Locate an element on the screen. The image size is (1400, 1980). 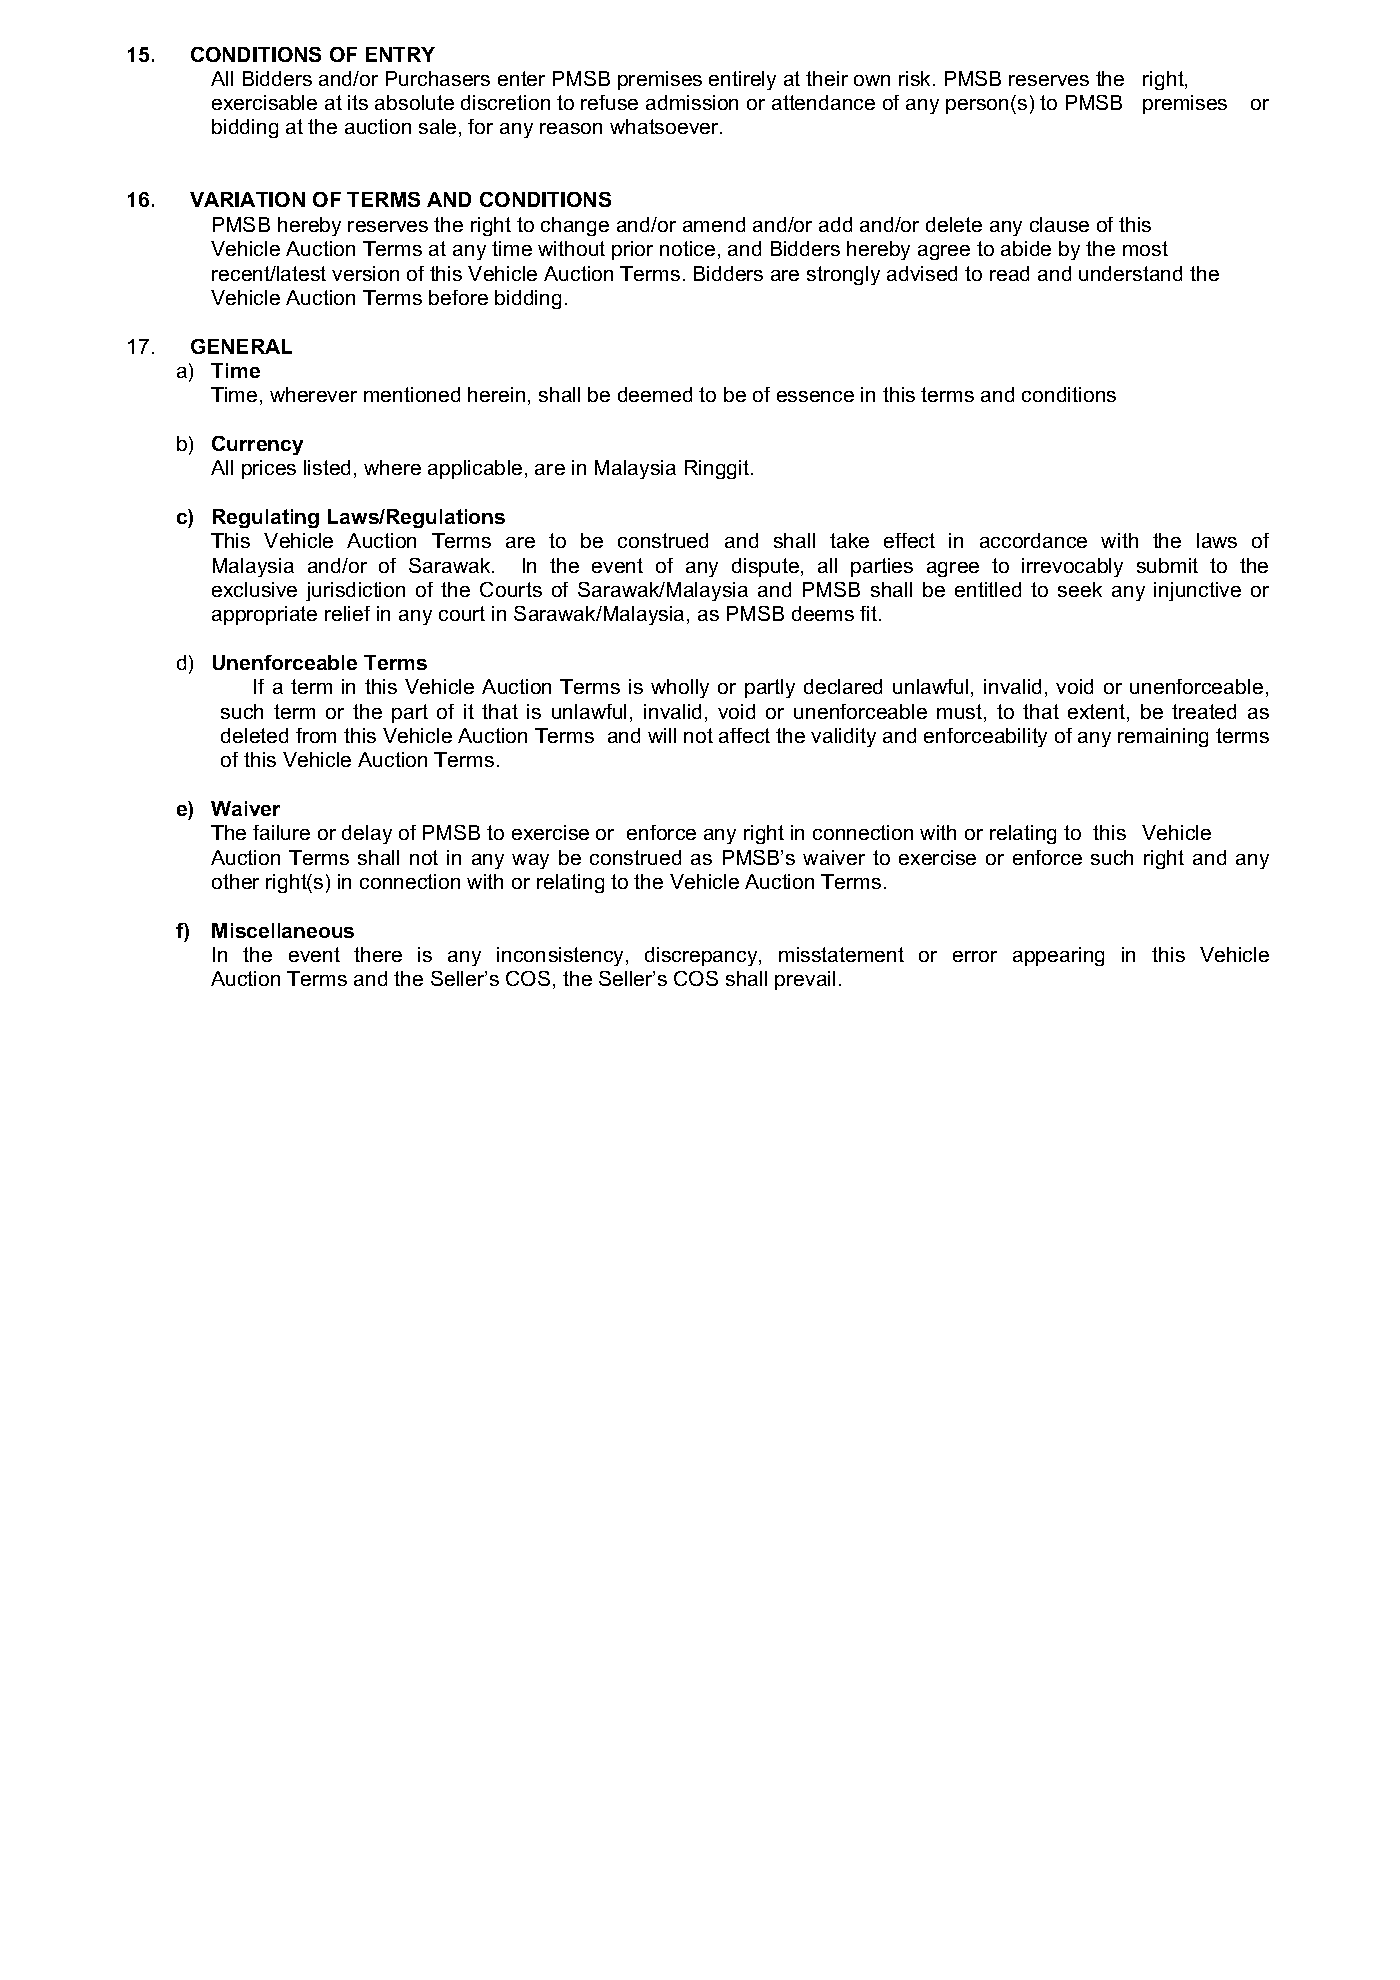
Regulating is located at coordinates (266, 518).
